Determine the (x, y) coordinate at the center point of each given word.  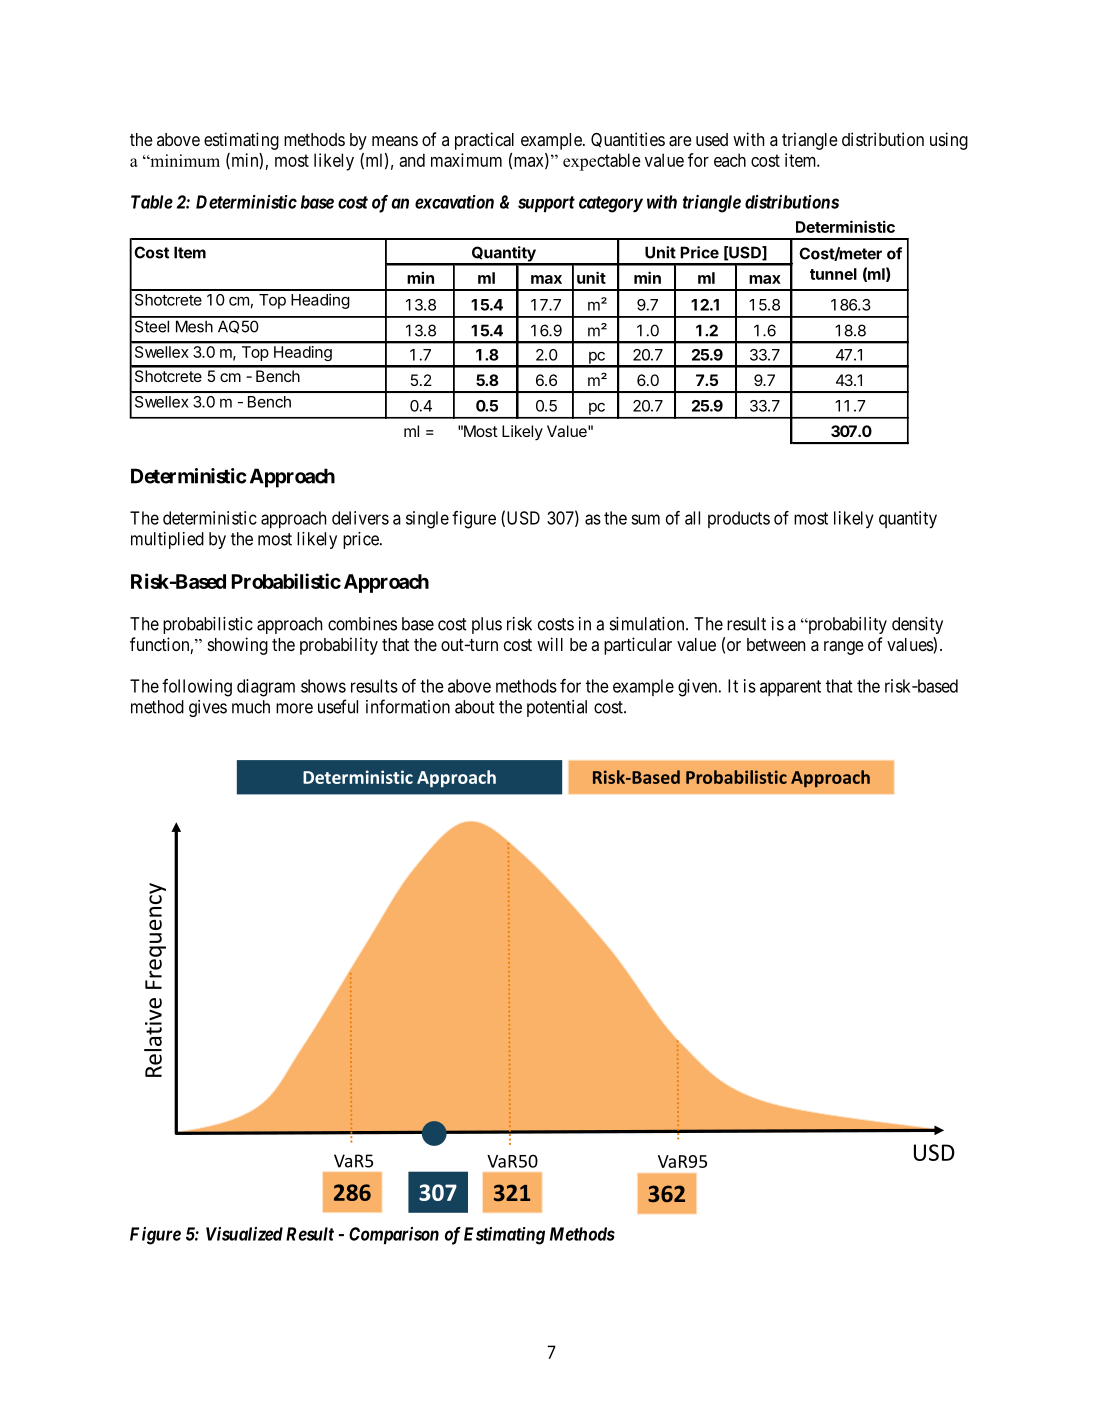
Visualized (244, 1234)
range (844, 648)
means (395, 141)
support (546, 204)
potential (557, 708)
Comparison (394, 1235)
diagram (266, 688)
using (949, 141)
